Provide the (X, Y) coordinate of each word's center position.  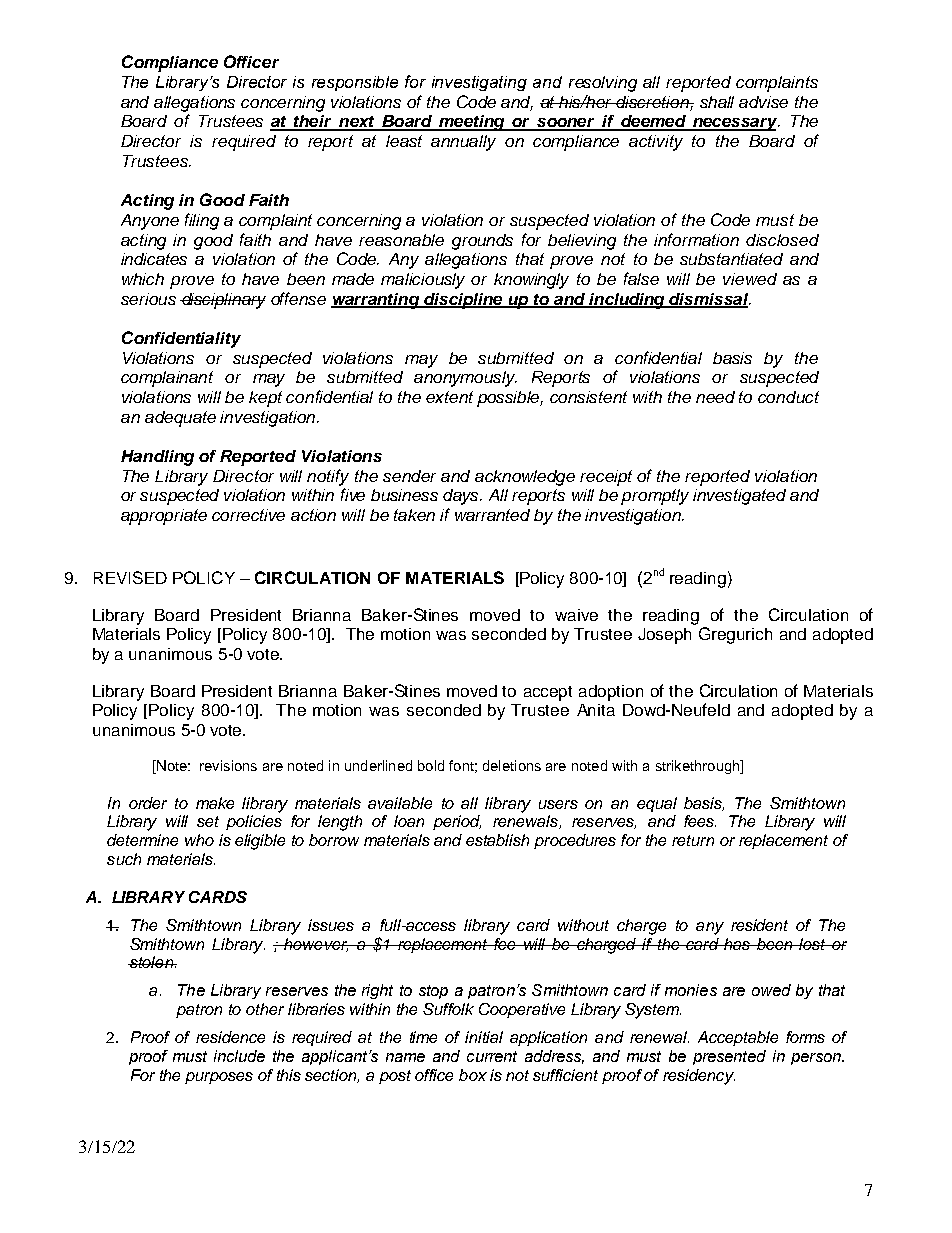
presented (729, 1057)
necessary (735, 124)
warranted (492, 515)
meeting (472, 123)
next (357, 123)
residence (230, 1037)
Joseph (664, 636)
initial (484, 1037)
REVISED (130, 577)
